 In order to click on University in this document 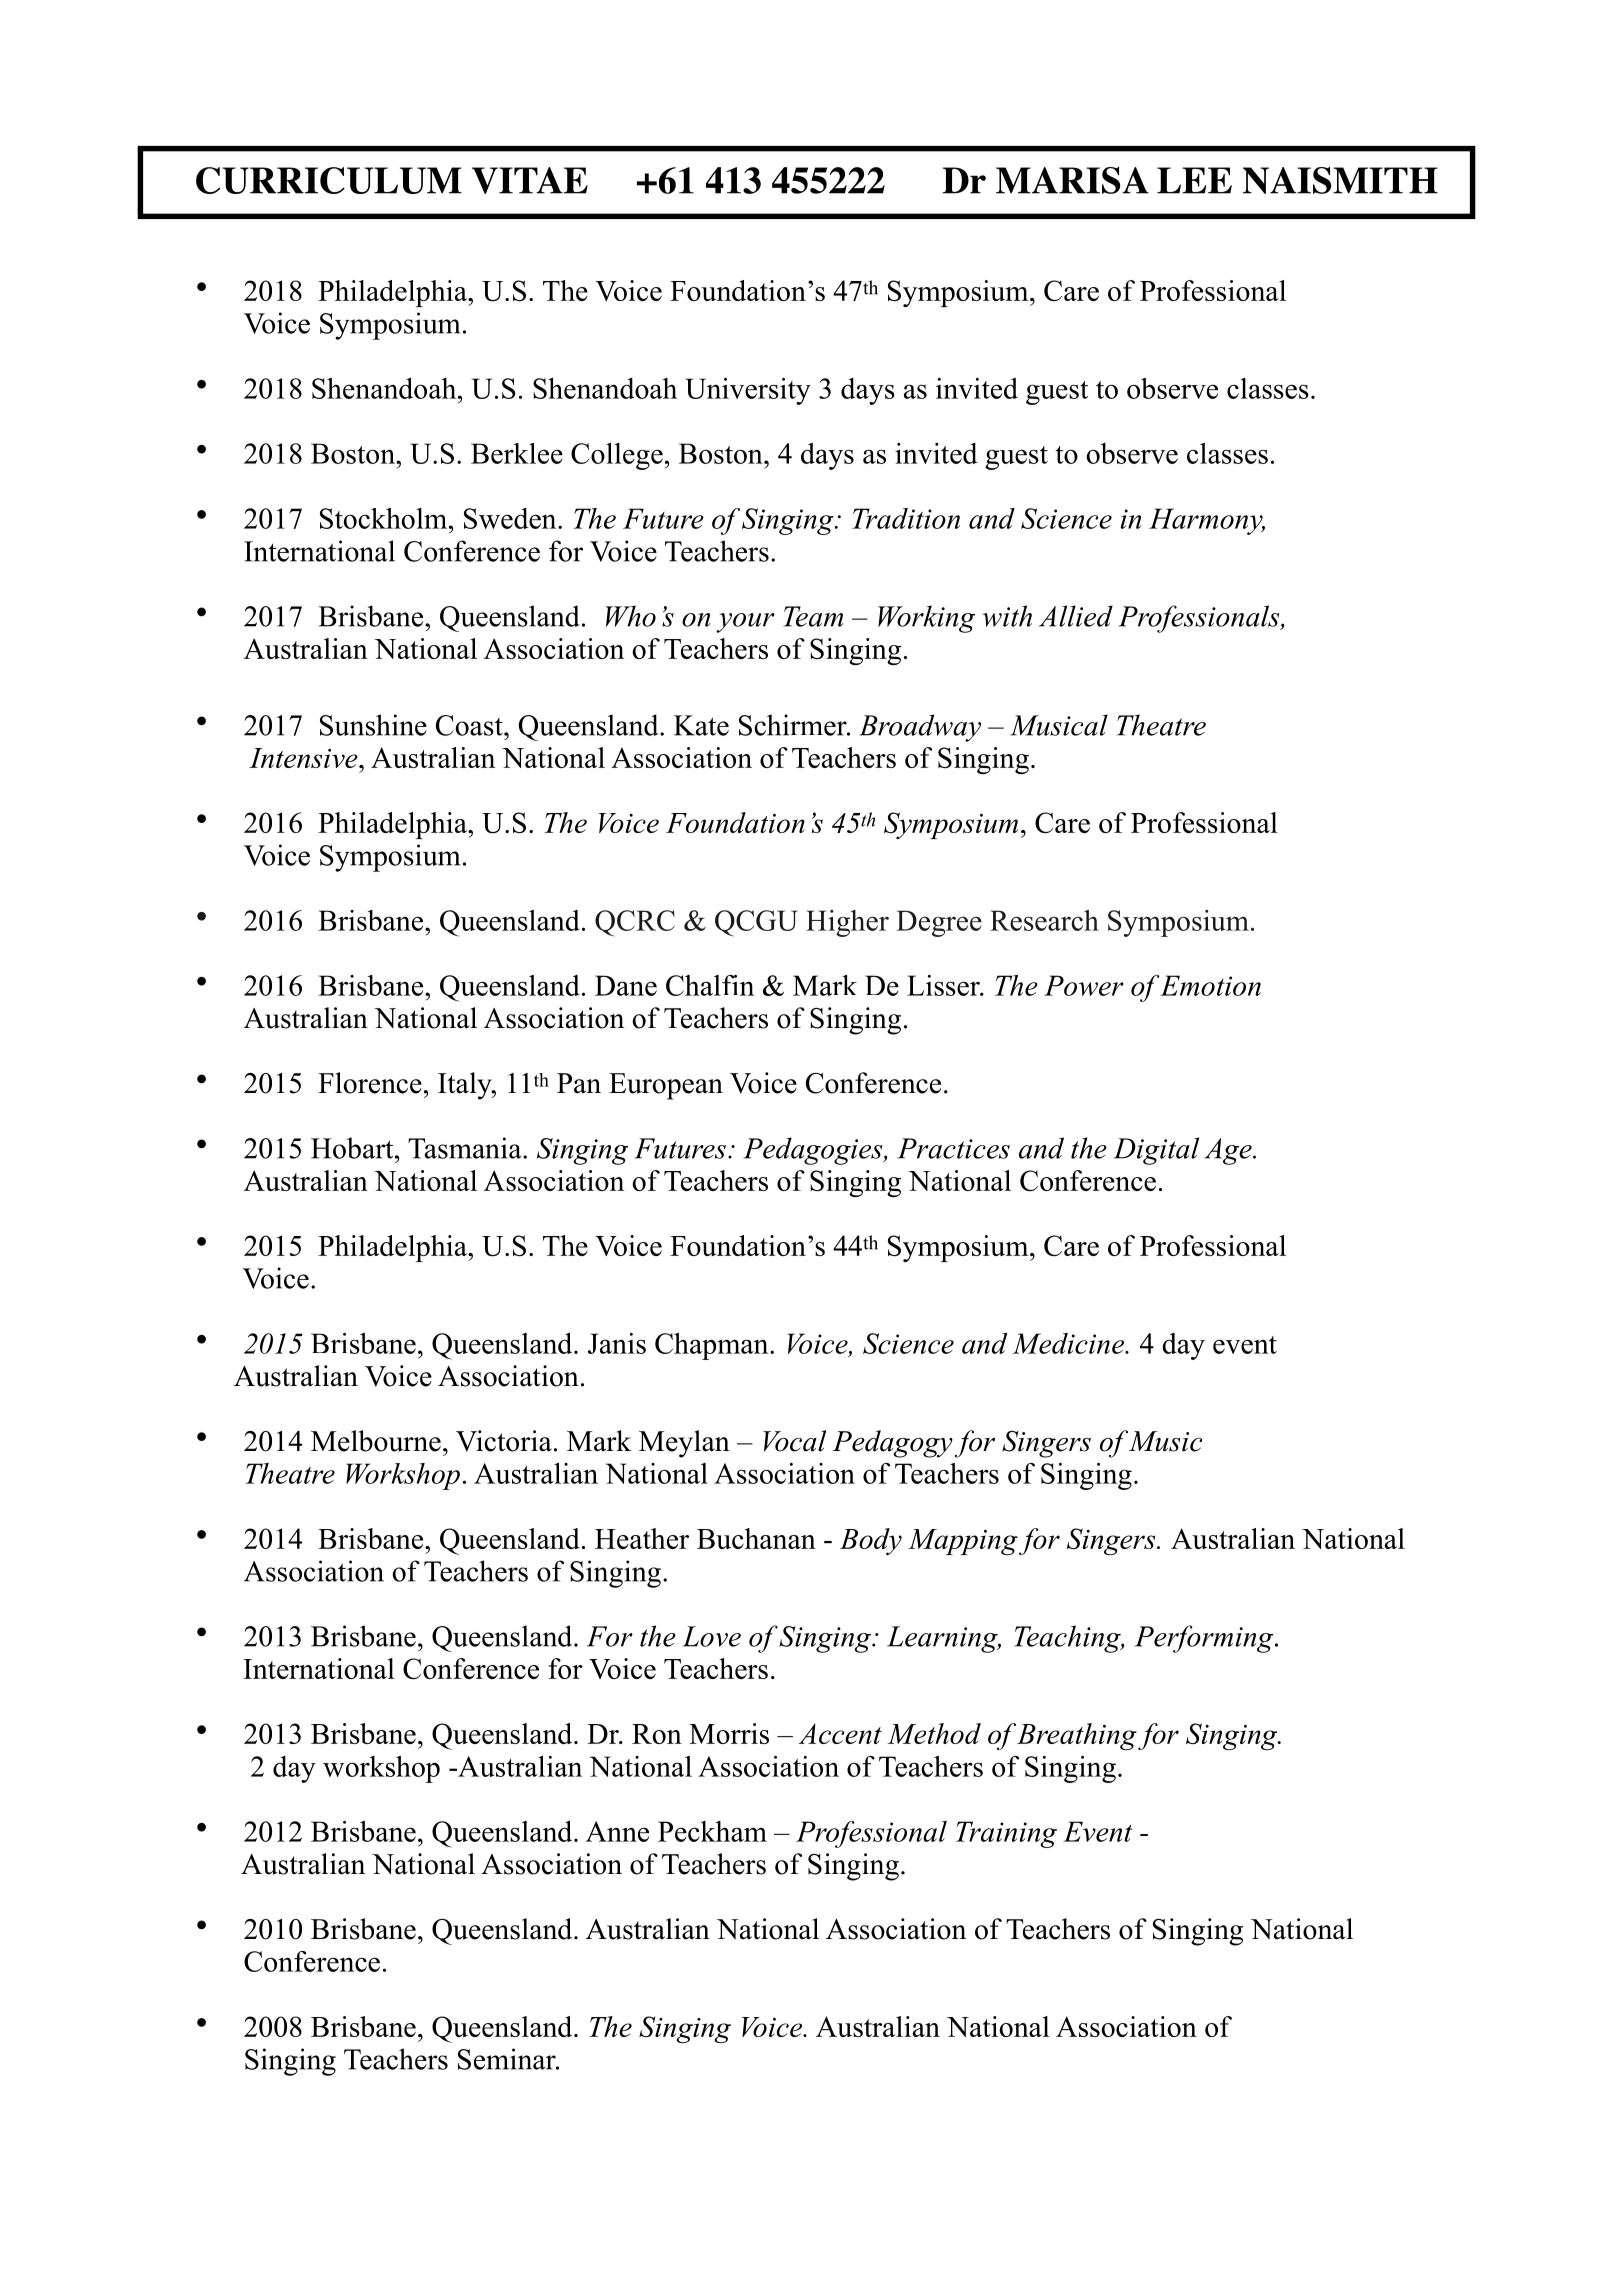, I will do `click(748, 391)`.
